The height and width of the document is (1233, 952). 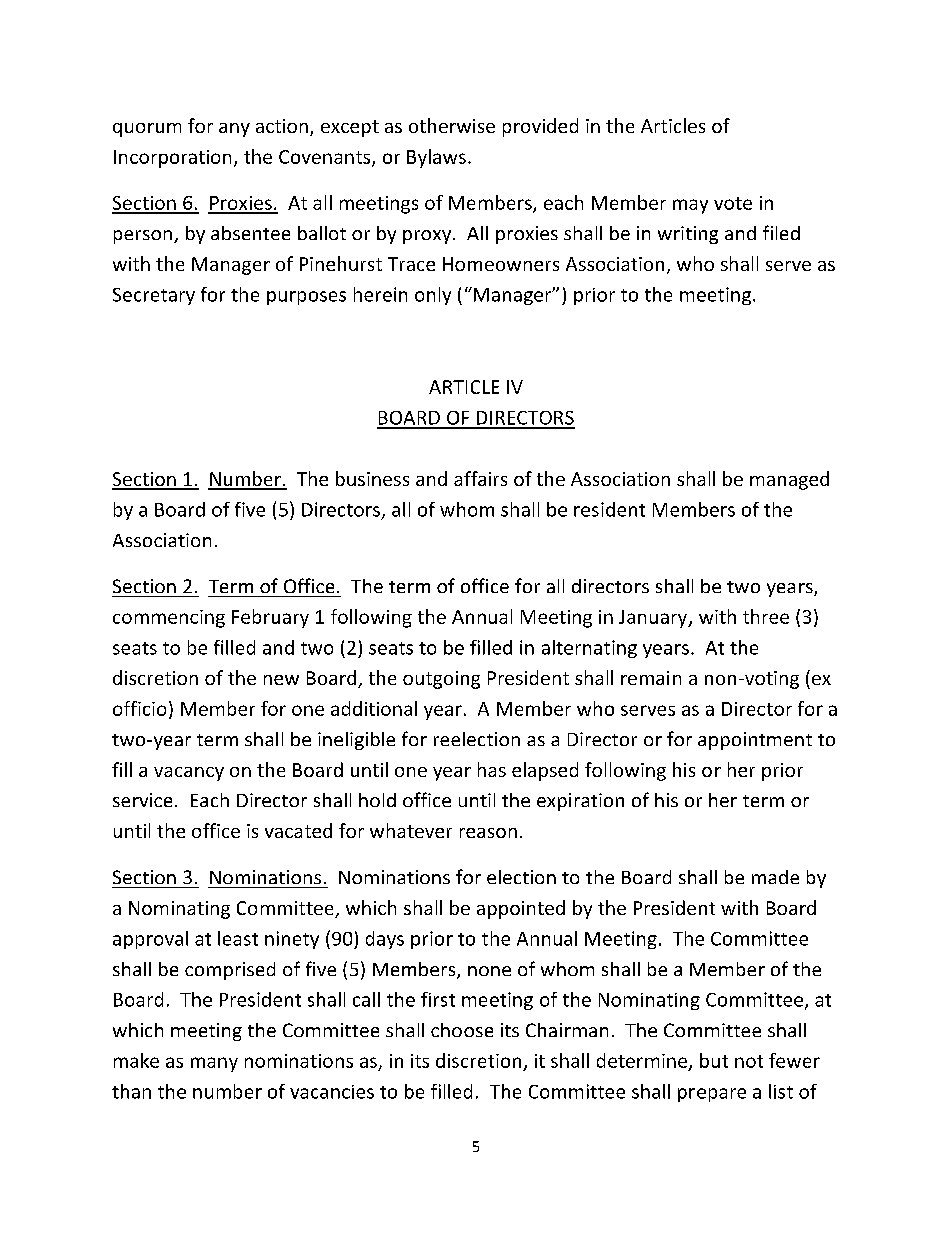 I want to click on choose, so click(x=462, y=1030).
